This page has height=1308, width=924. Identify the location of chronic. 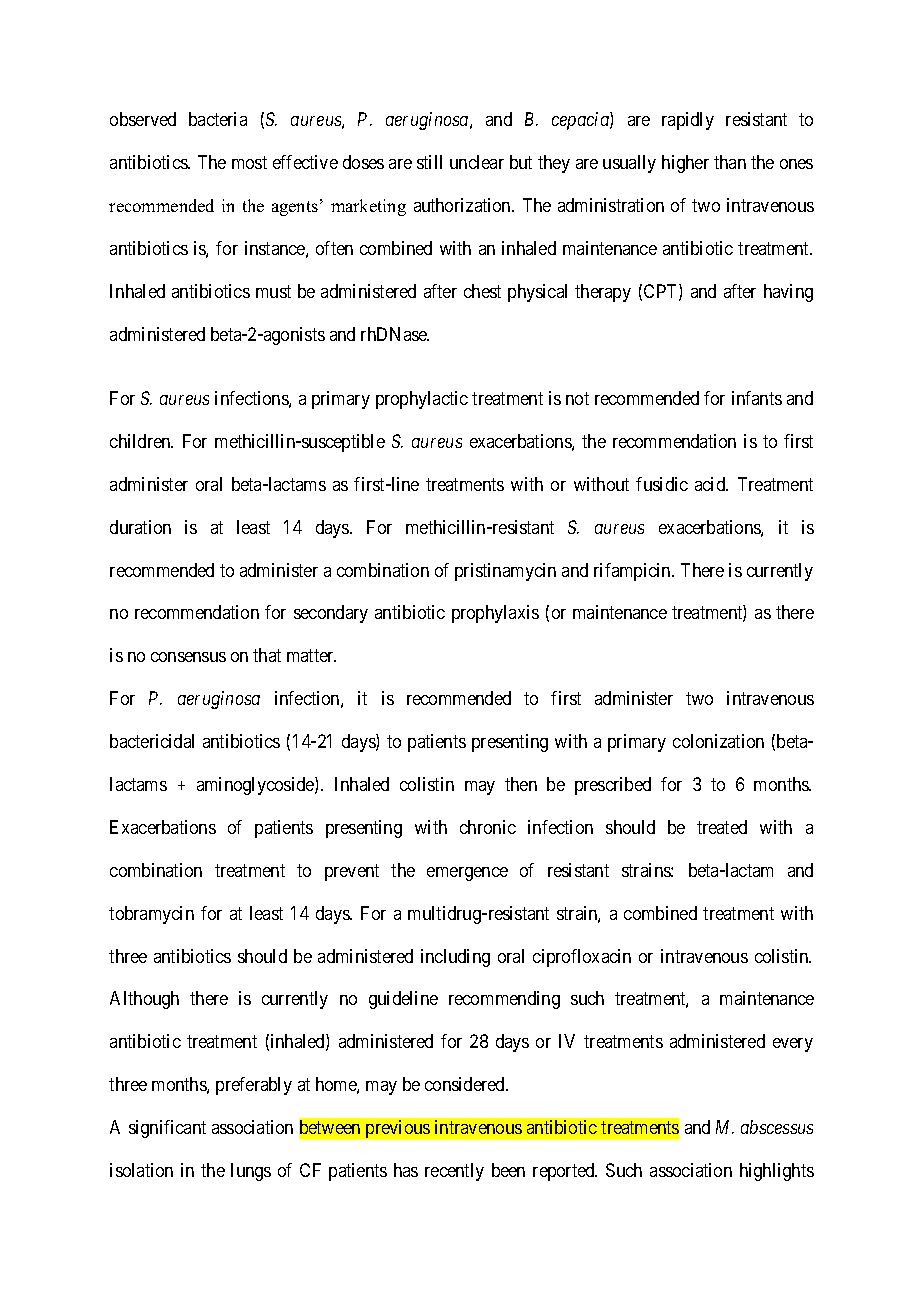
(488, 827).
